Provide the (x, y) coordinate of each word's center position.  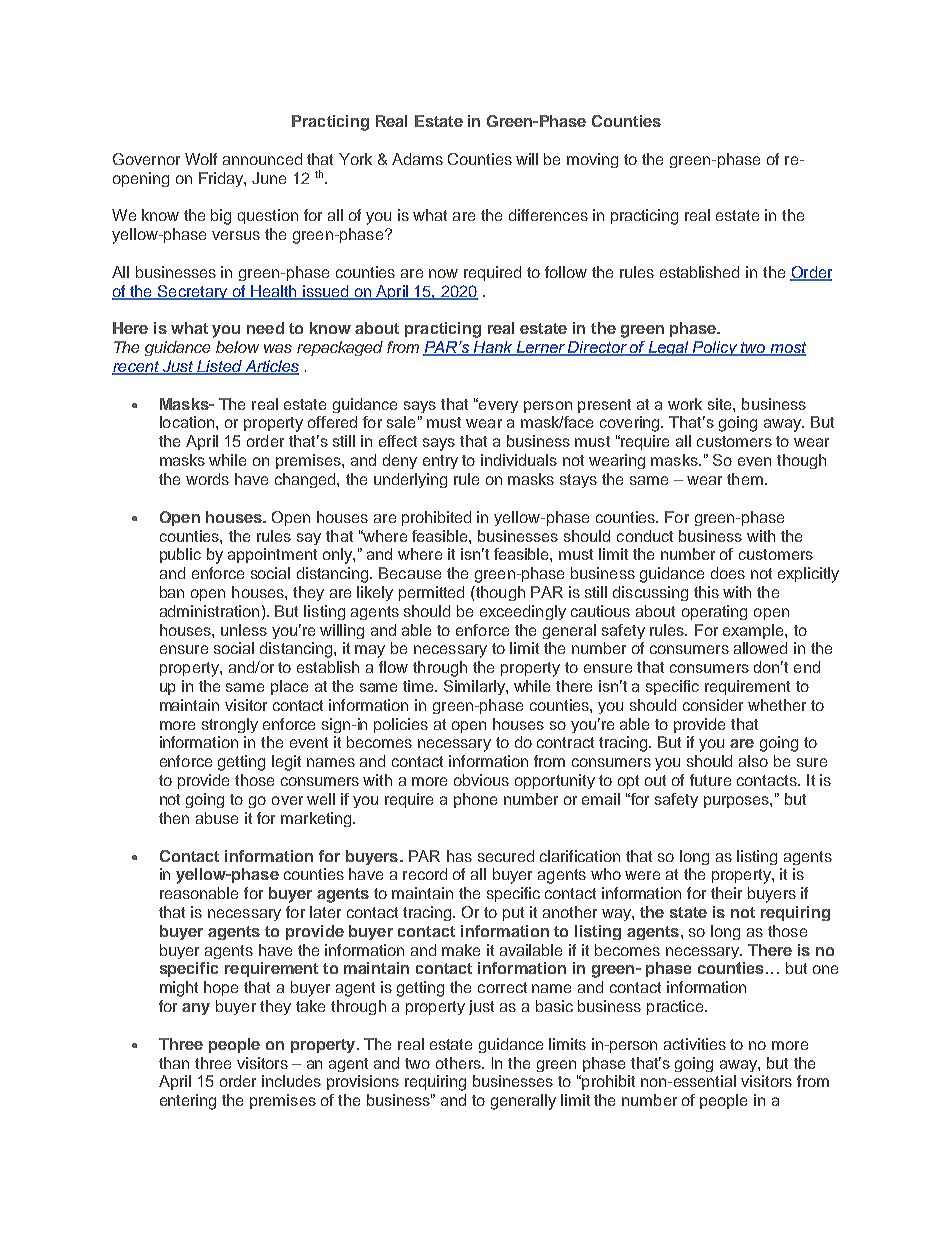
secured (506, 856)
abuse (217, 818)
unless (244, 630)
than (174, 1063)
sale (401, 422)
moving (592, 160)
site (721, 404)
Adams (417, 159)
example (754, 631)
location (188, 422)
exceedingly (523, 612)
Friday (222, 179)
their (726, 893)
